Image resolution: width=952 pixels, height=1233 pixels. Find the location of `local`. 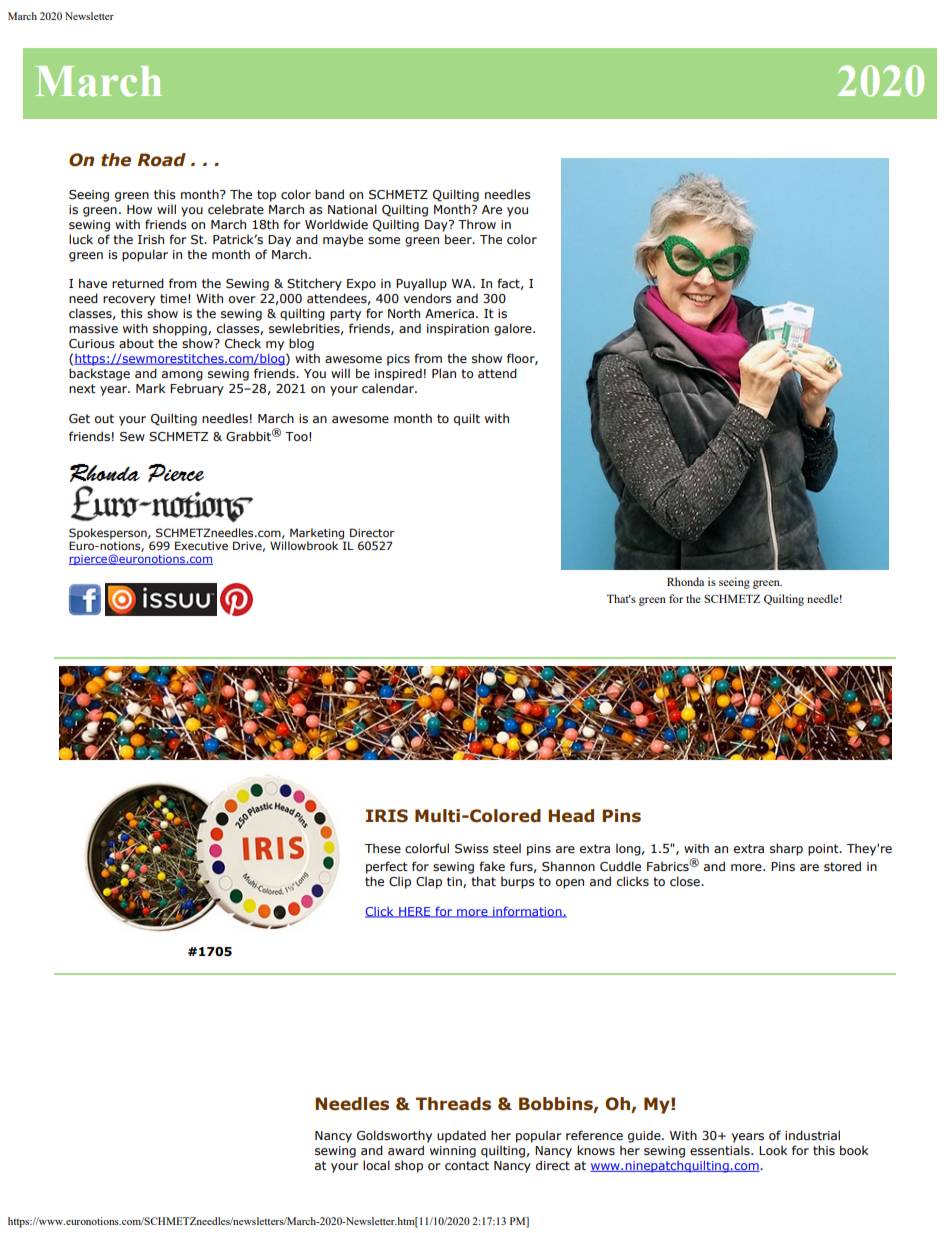

local is located at coordinates (376, 1165).
